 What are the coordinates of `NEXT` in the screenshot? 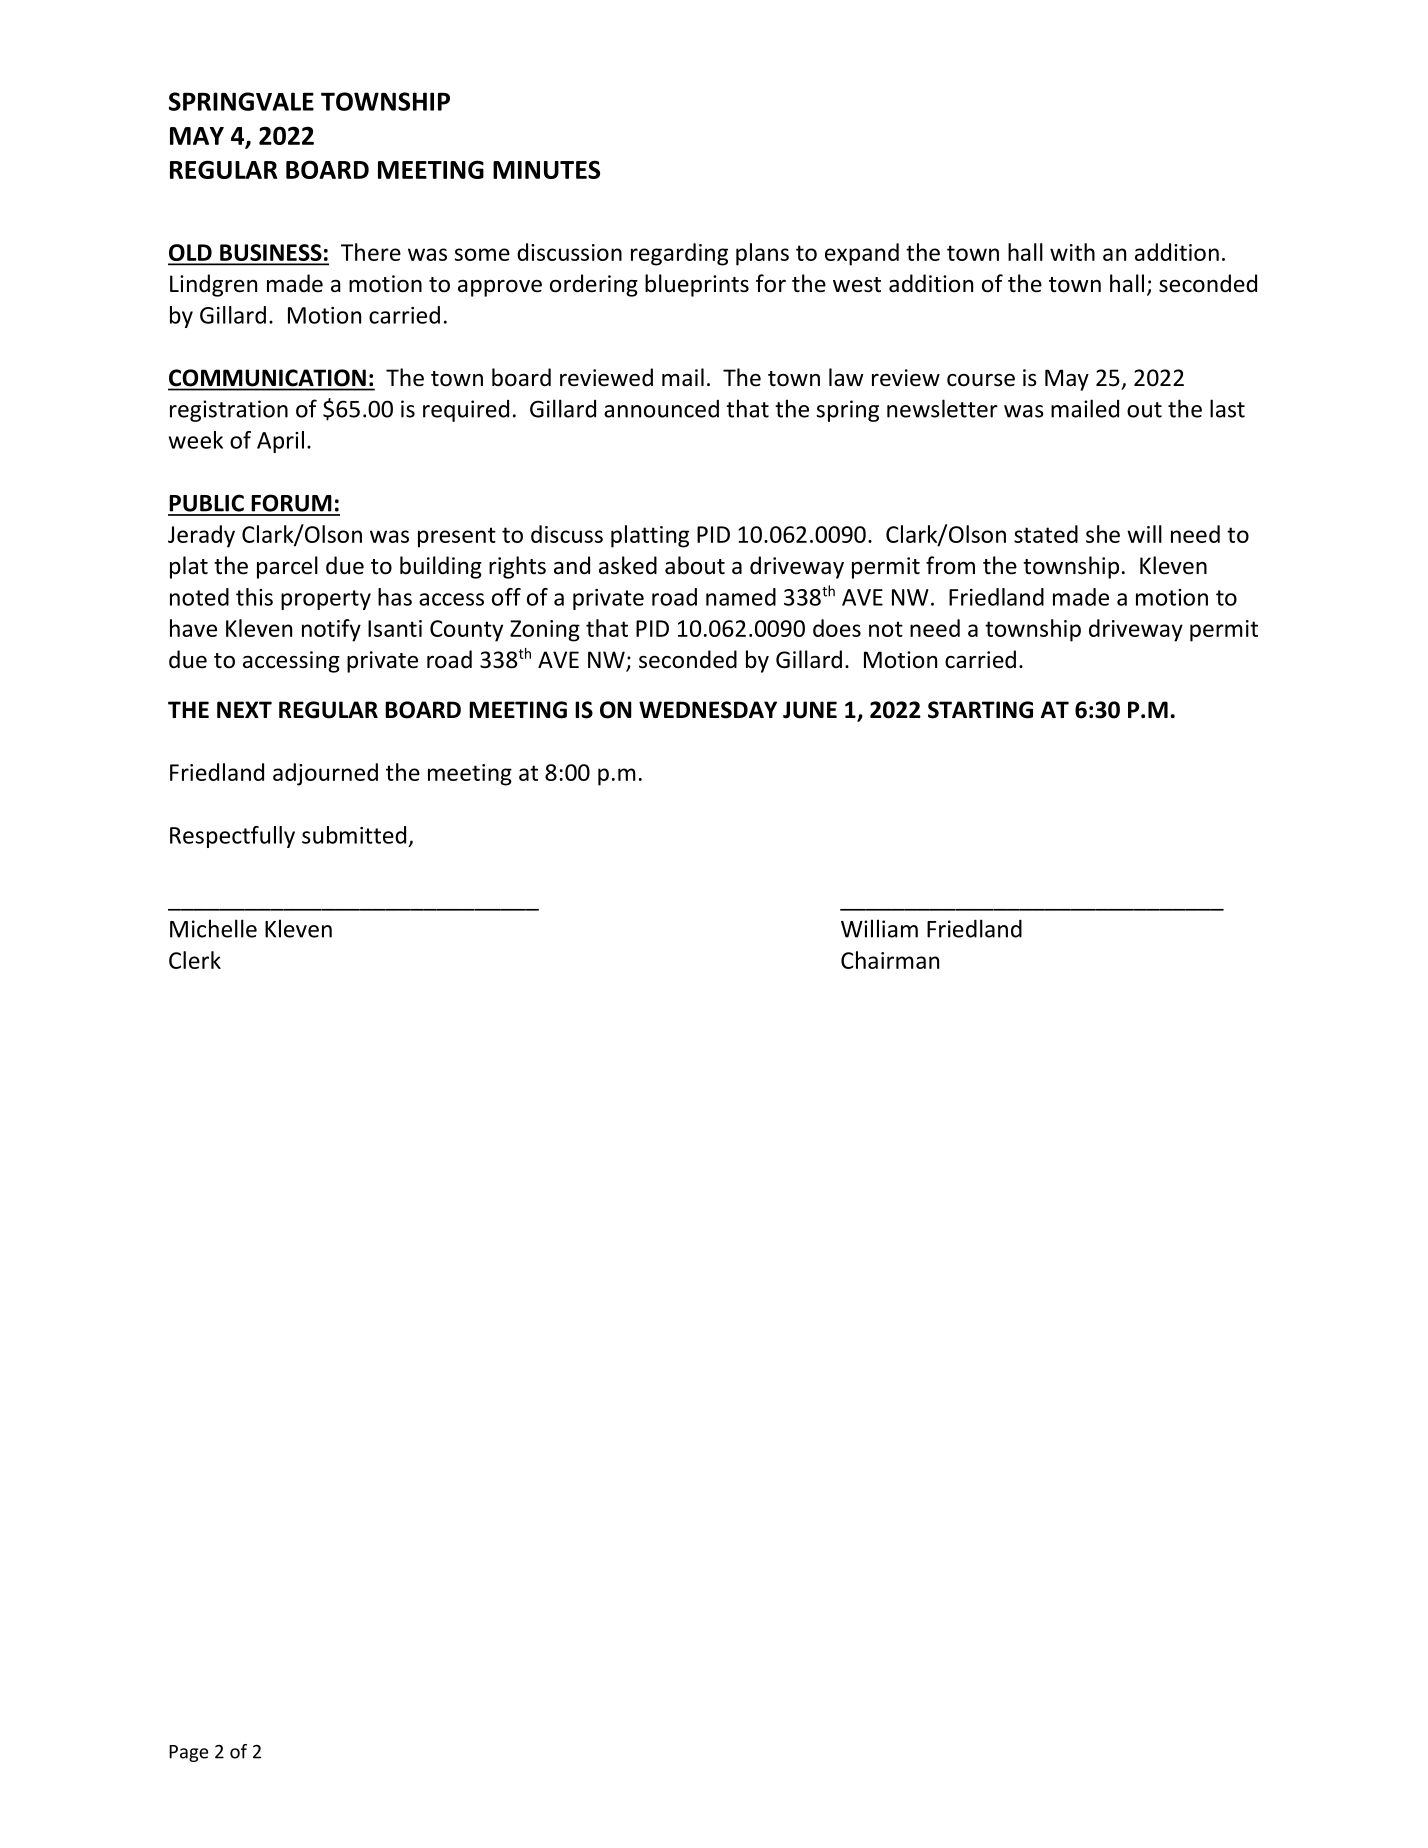 It's located at (244, 709).
